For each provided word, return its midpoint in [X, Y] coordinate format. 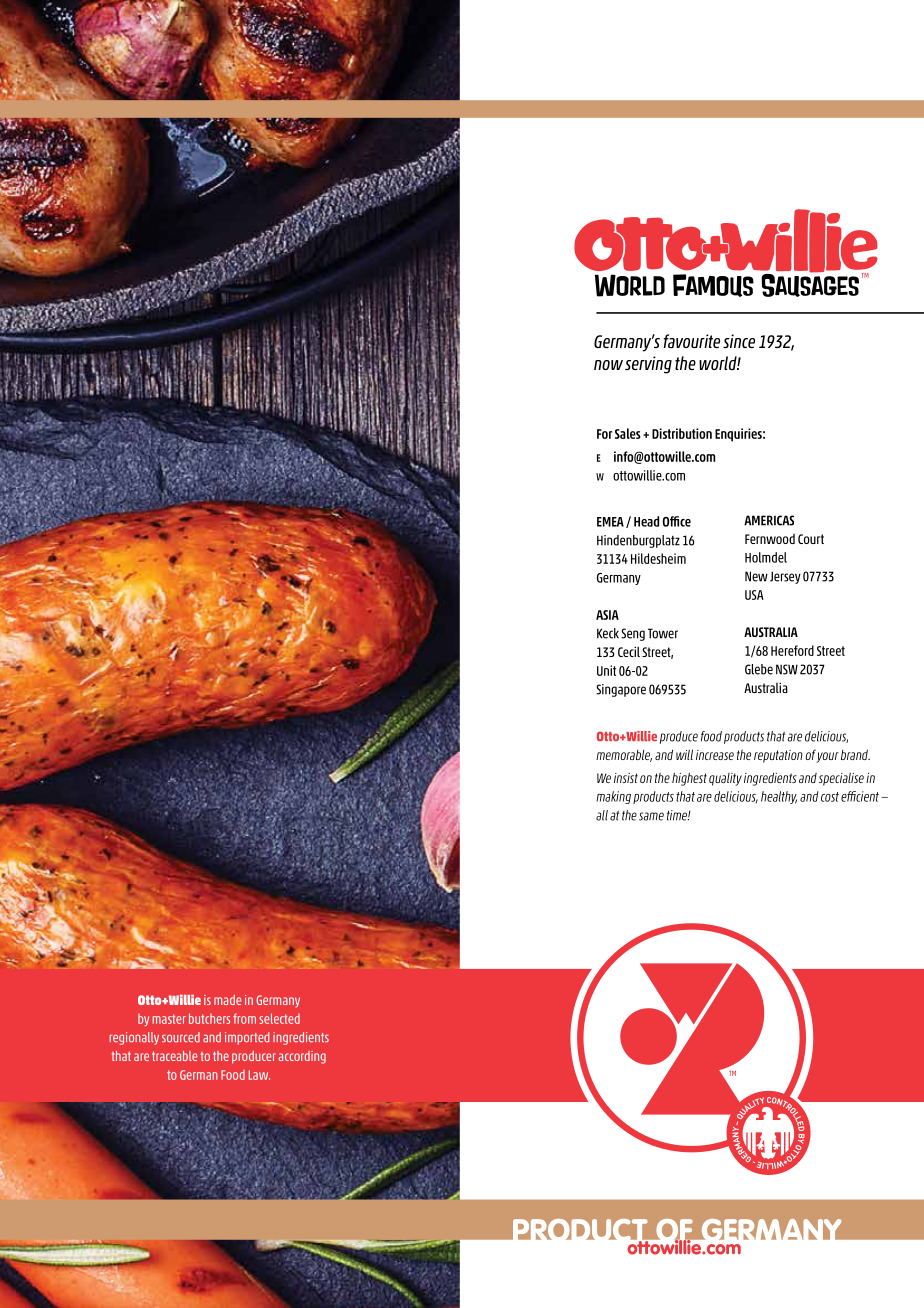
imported [247, 1038]
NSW [787, 669]
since [739, 341]
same [651, 816]
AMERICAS [769, 520]
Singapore [621, 690]
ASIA [607, 615]
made [227, 1000]
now [608, 365]
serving [648, 365]
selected [279, 1018]
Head [646, 521]
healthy [779, 797]
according [302, 1057]
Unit [606, 670]
